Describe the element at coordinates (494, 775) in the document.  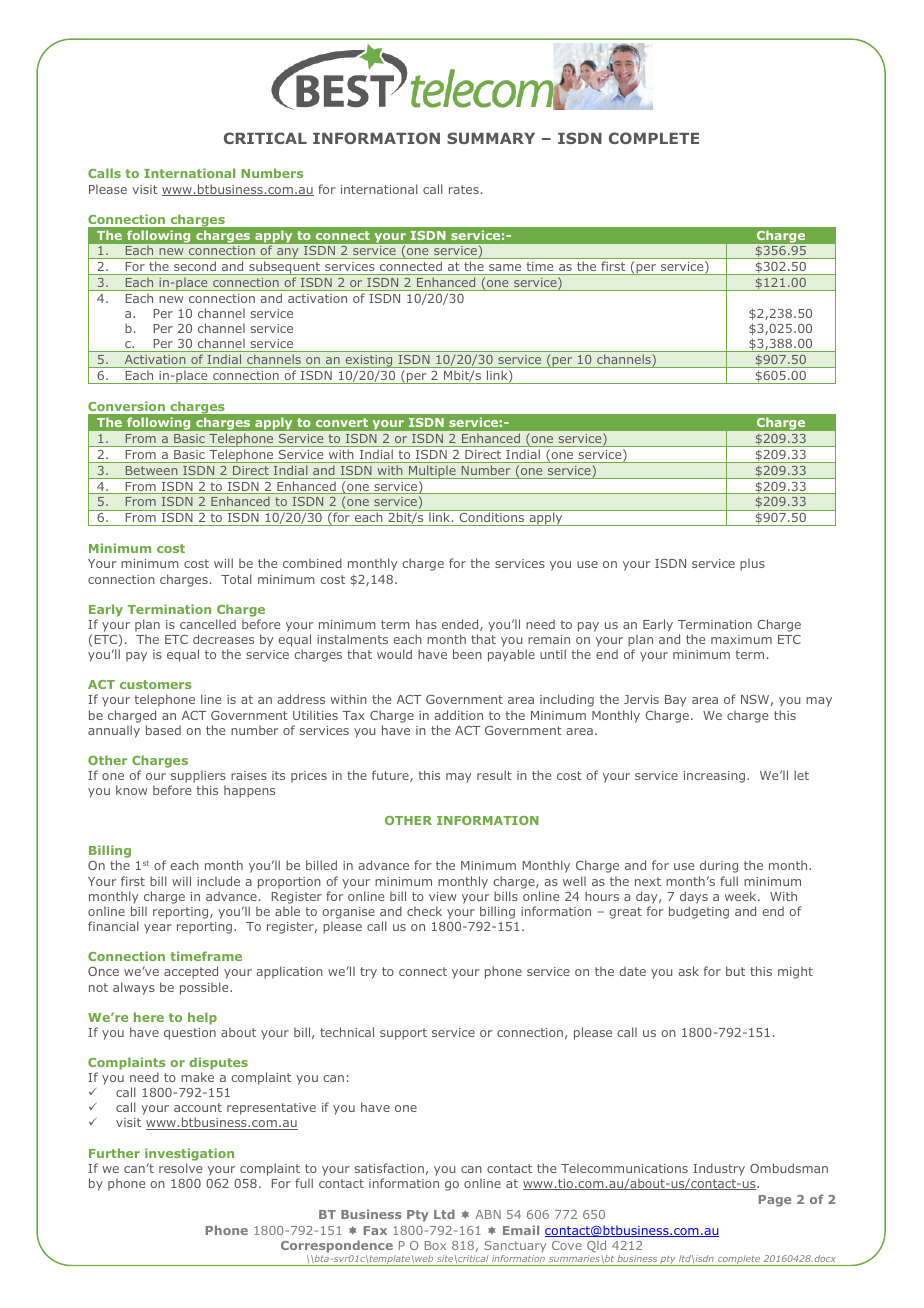
I see `result` at that location.
